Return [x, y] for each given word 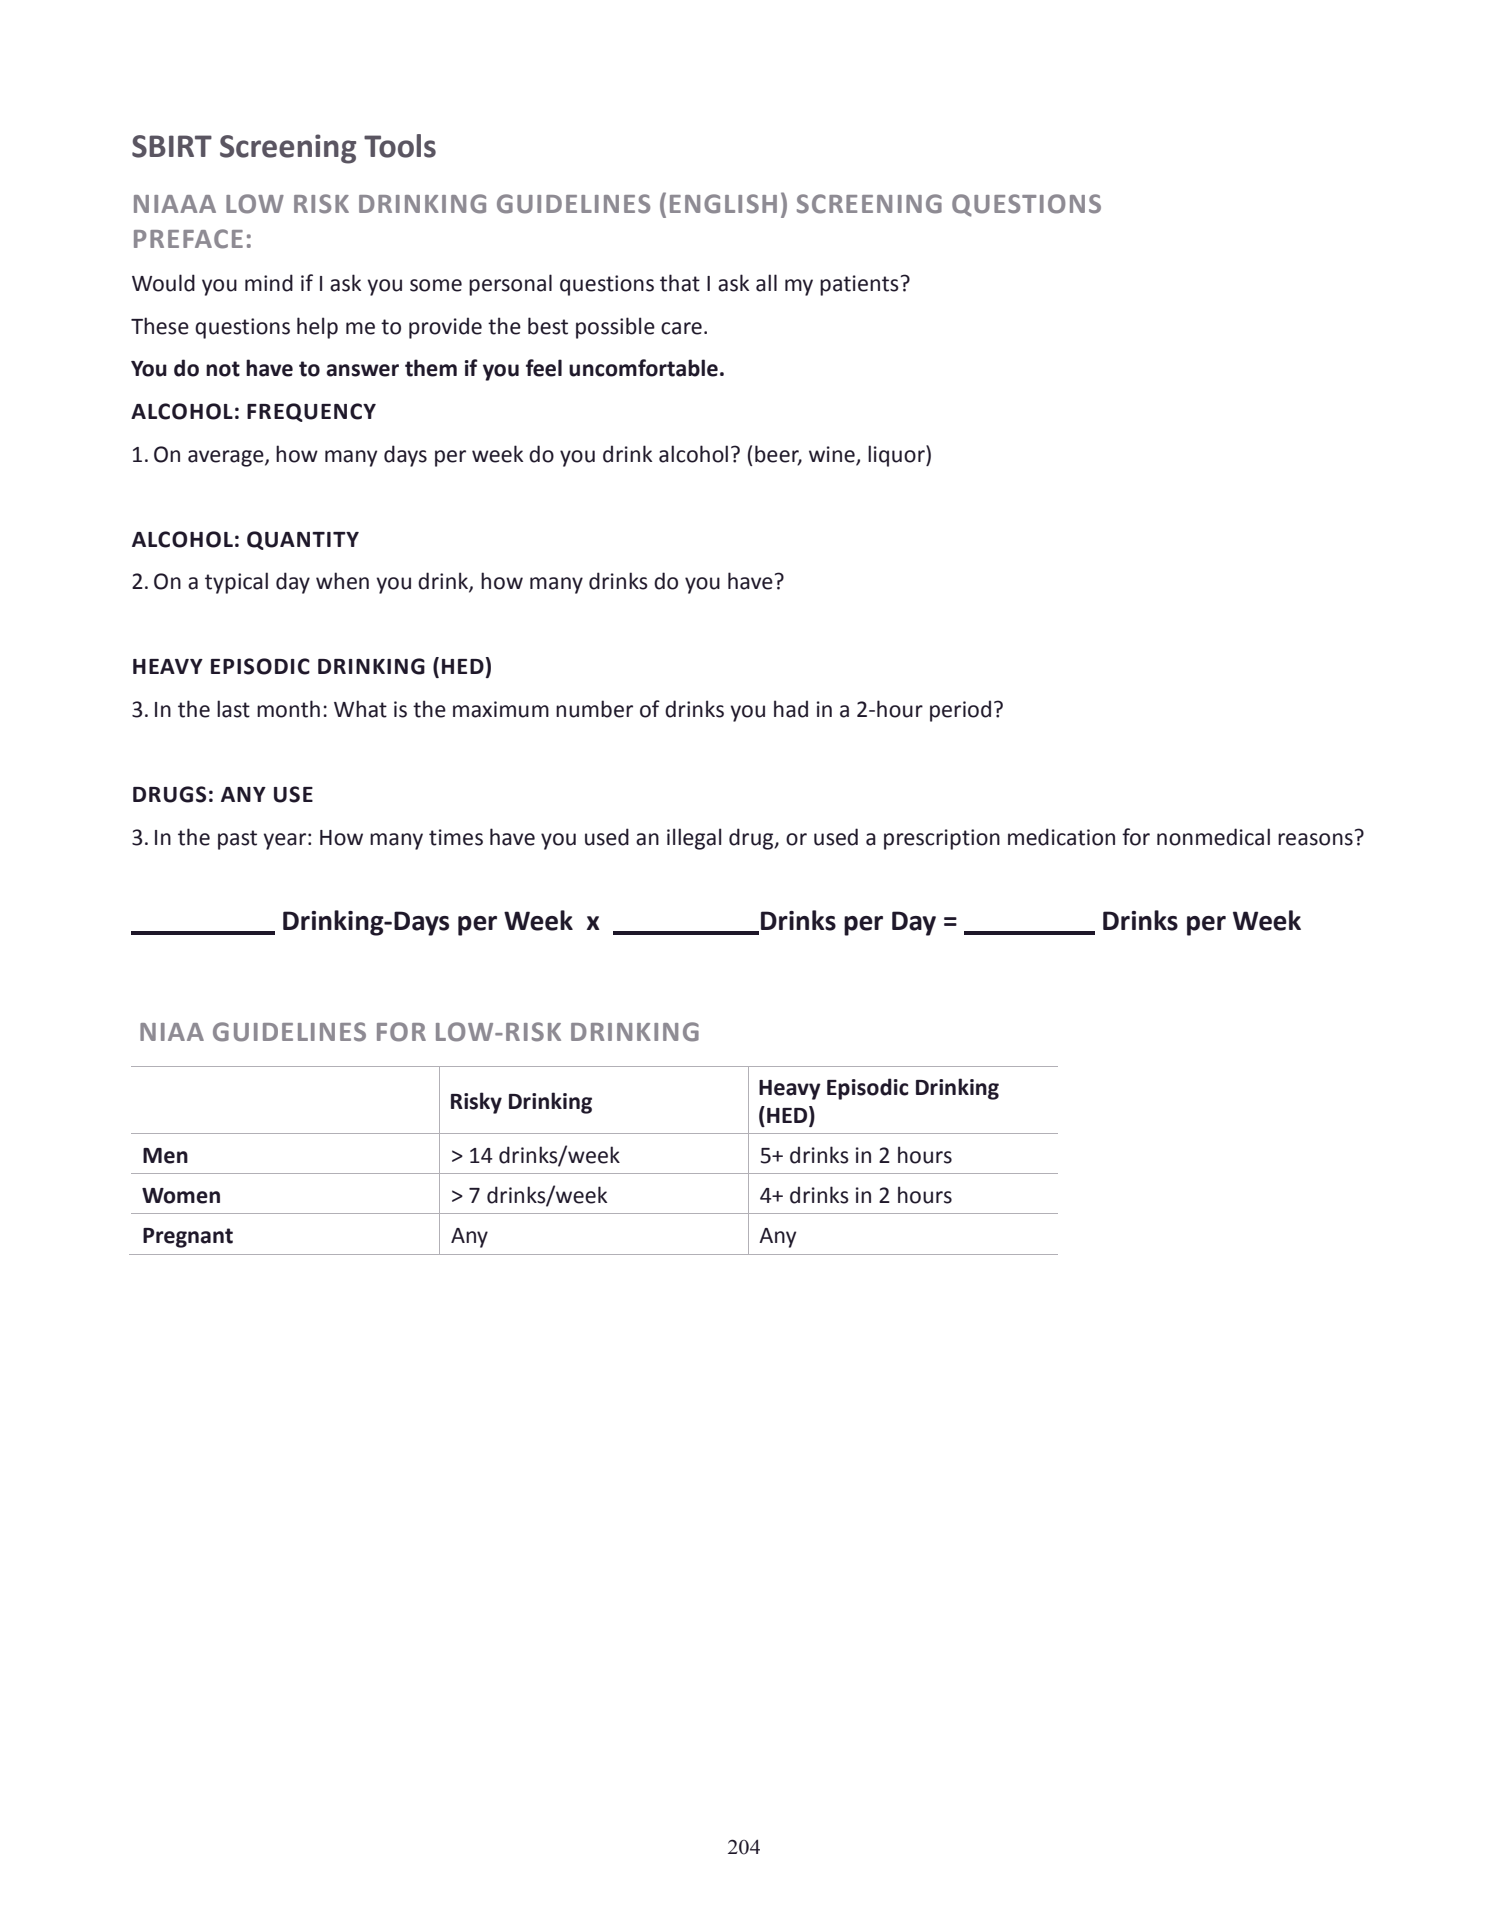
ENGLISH [723, 204]
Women [181, 1196]
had [791, 709]
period [960, 711]
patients [859, 285]
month [288, 709]
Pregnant [188, 1238]
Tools [400, 146]
